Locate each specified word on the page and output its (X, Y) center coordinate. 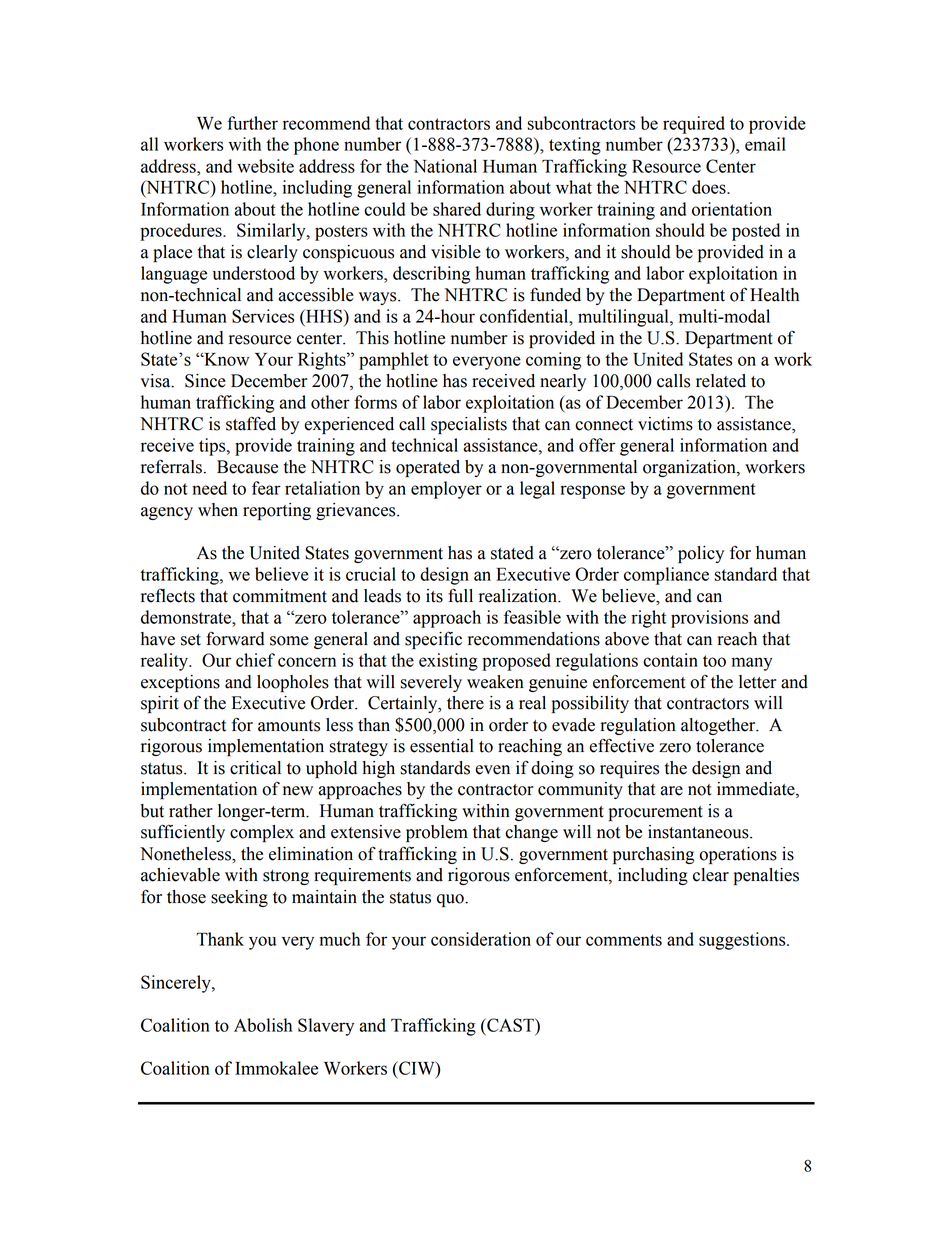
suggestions (743, 941)
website (265, 166)
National (445, 166)
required (694, 125)
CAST (510, 1025)
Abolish (263, 1025)
